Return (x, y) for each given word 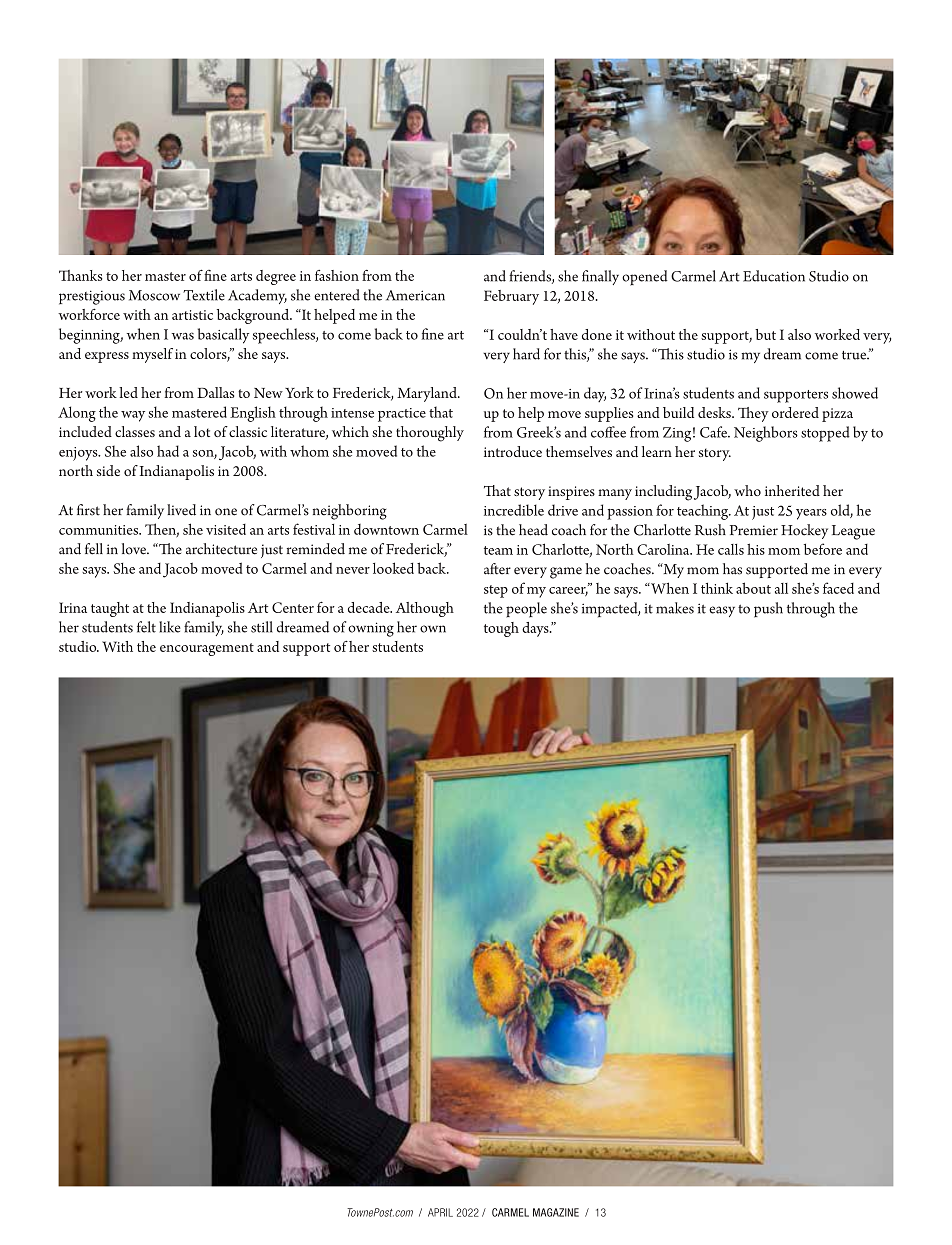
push (768, 610)
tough (501, 629)
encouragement (207, 649)
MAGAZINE (556, 1212)
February (511, 297)
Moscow (154, 295)
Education (774, 276)
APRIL (440, 1212)
